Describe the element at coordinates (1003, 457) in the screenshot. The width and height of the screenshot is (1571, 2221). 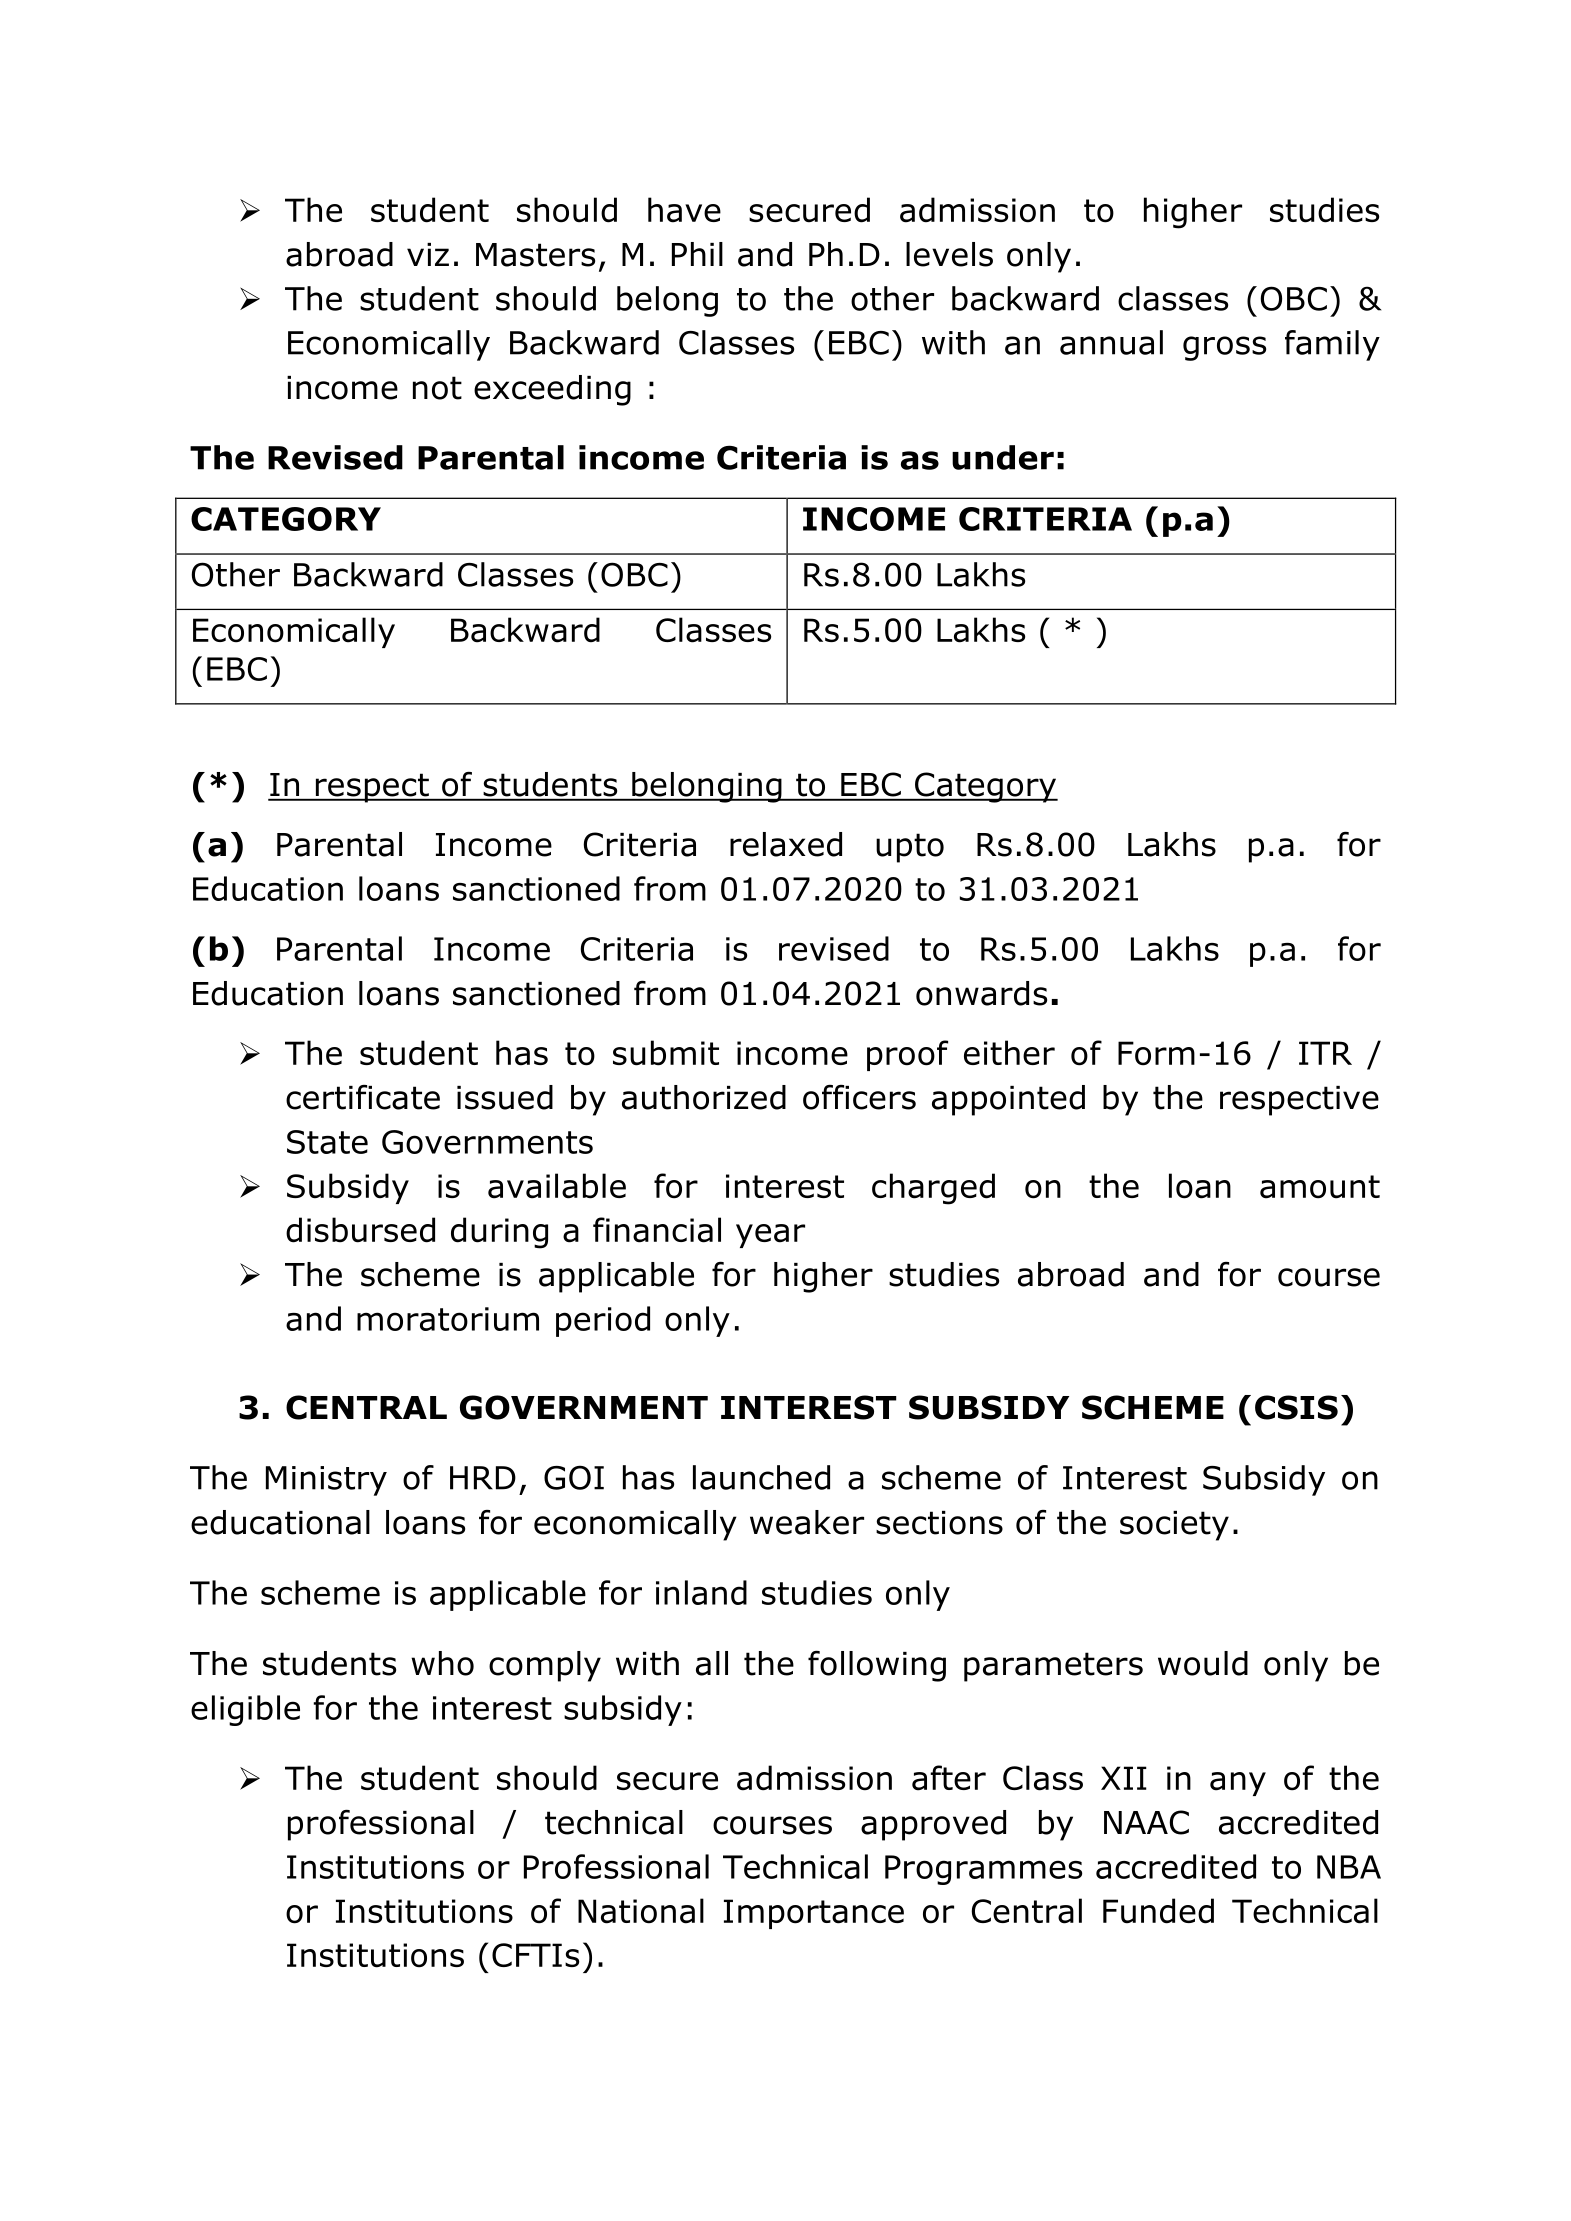
I see `under` at that location.
